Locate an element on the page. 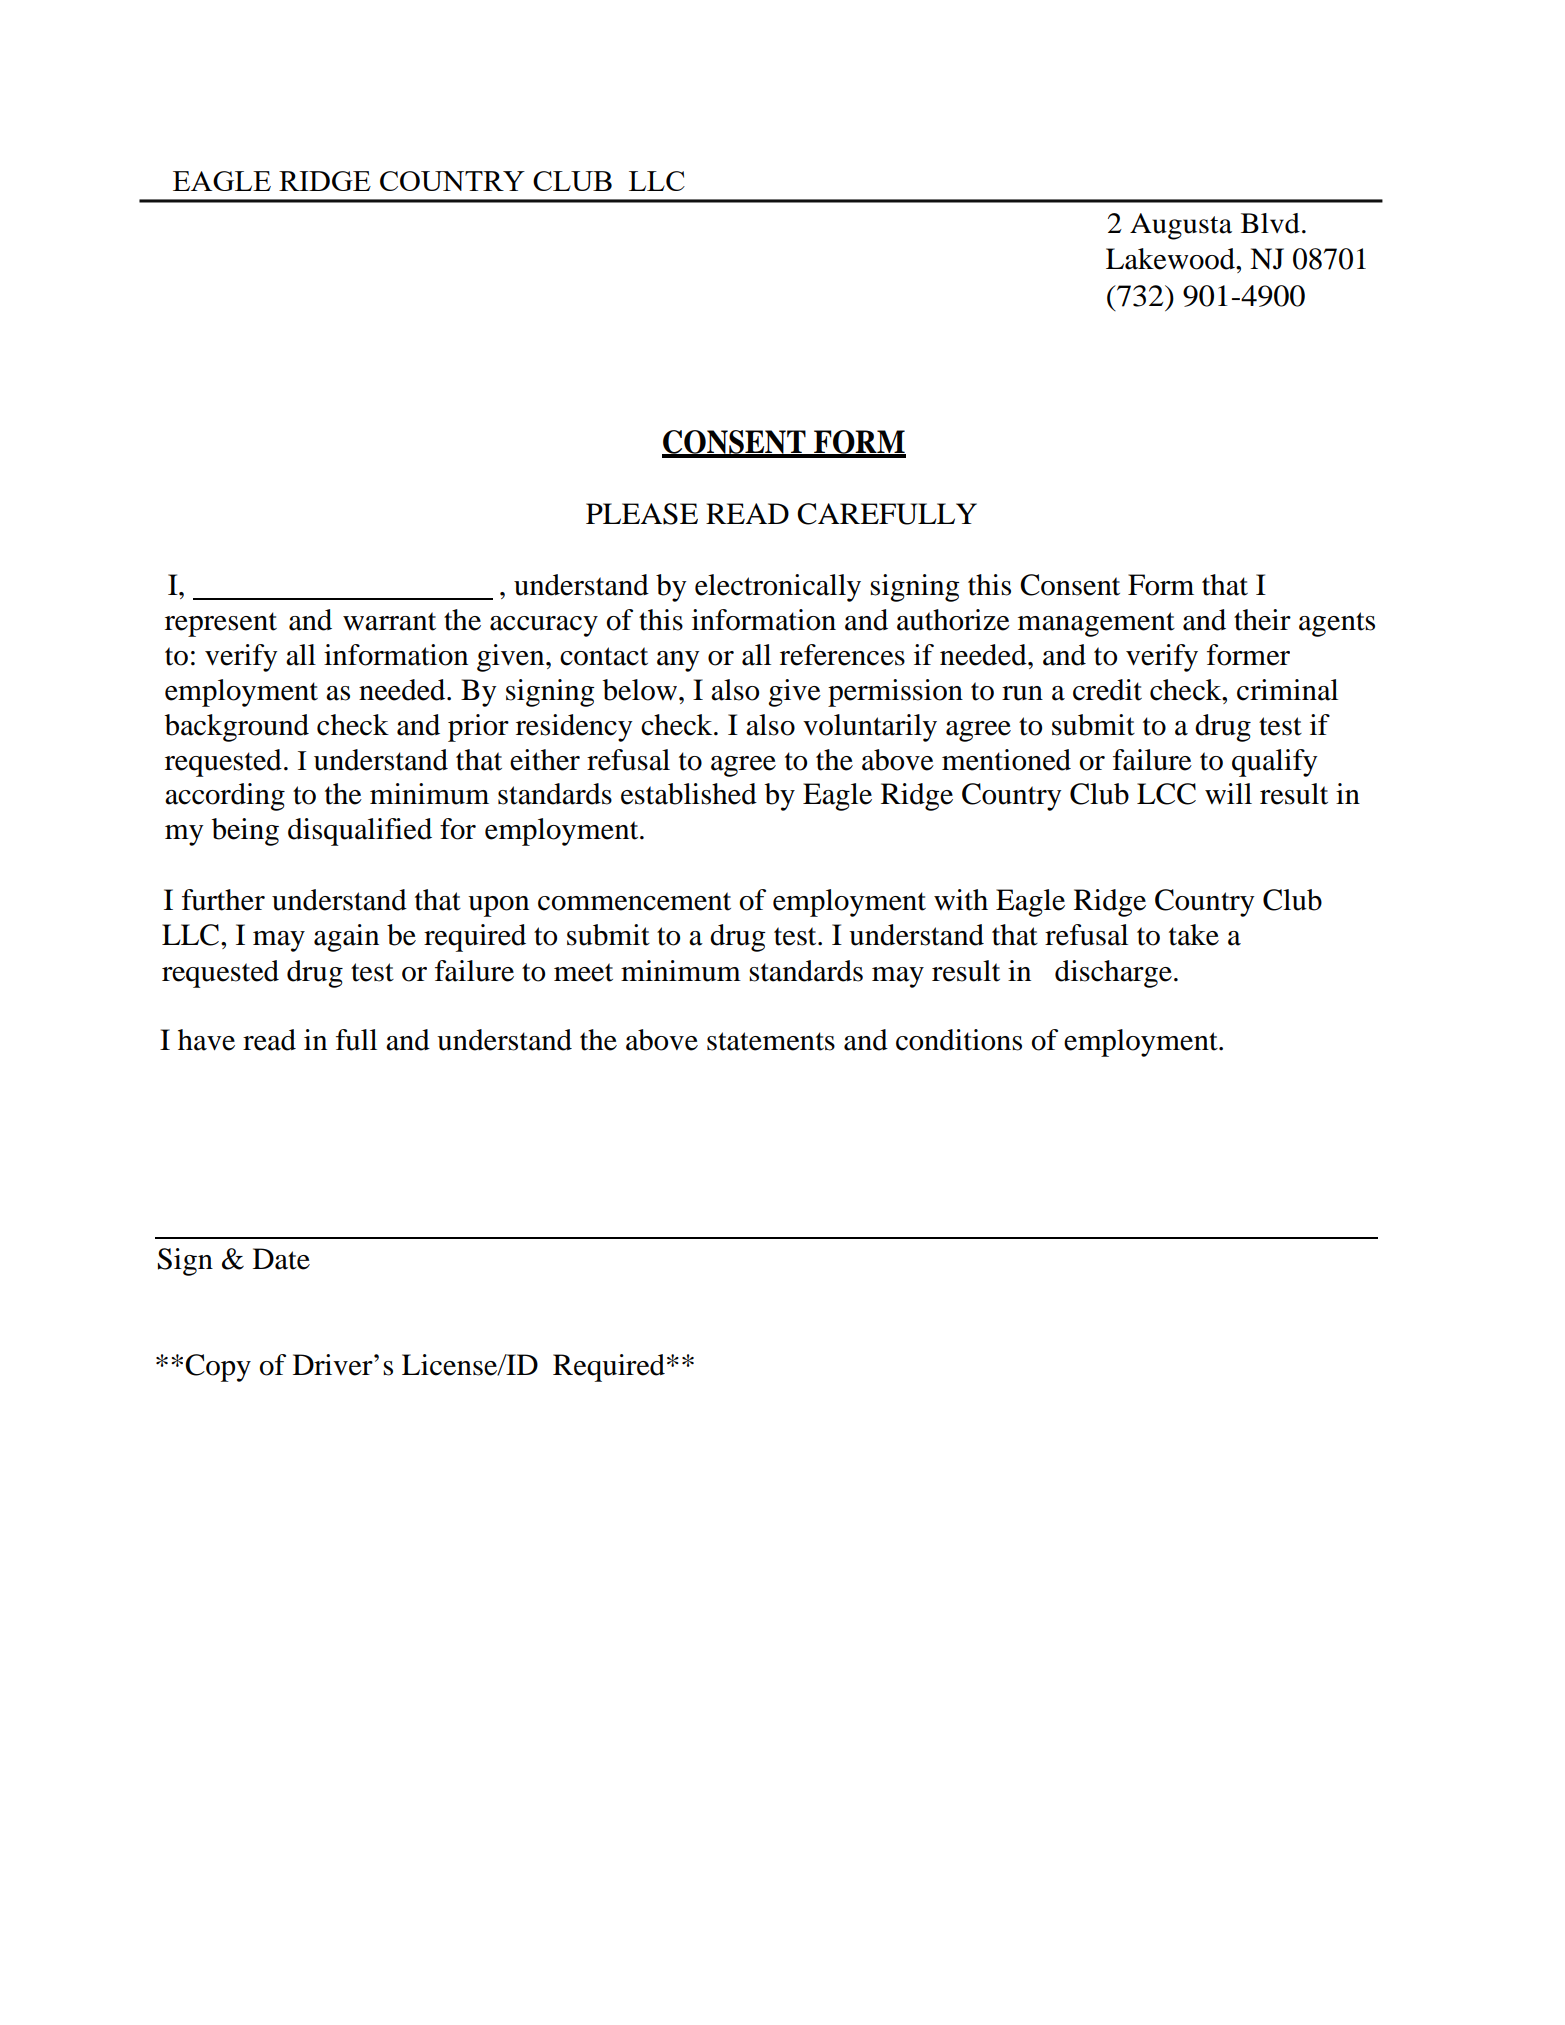 Image resolution: width=1565 pixels, height=2025 pixels. PLEASE is located at coordinates (642, 514).
